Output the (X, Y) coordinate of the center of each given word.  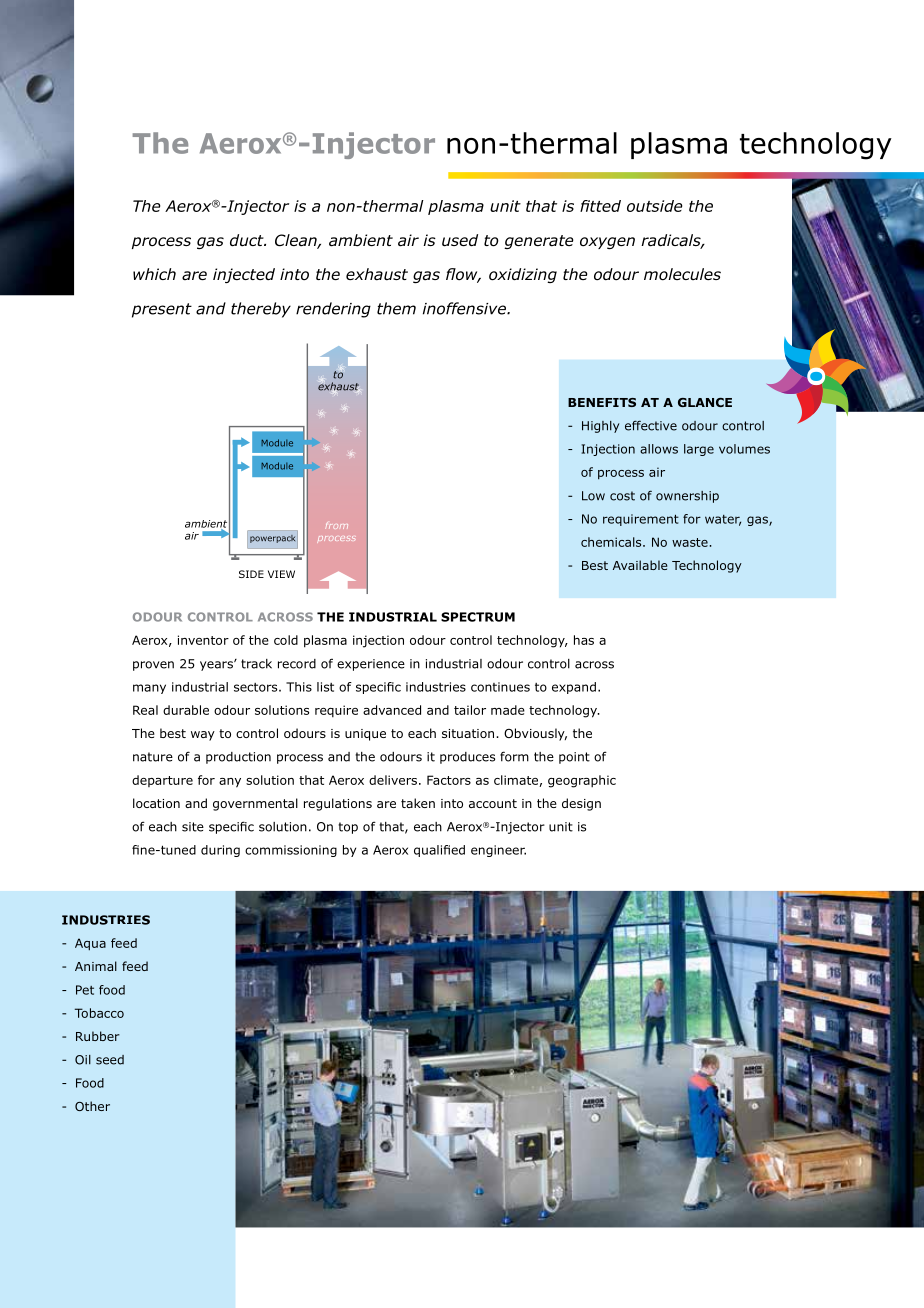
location (156, 803)
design (581, 804)
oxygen (607, 243)
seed (110, 1060)
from (336, 525)
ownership (687, 497)
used (460, 240)
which (154, 274)
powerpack (272, 539)
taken (418, 803)
